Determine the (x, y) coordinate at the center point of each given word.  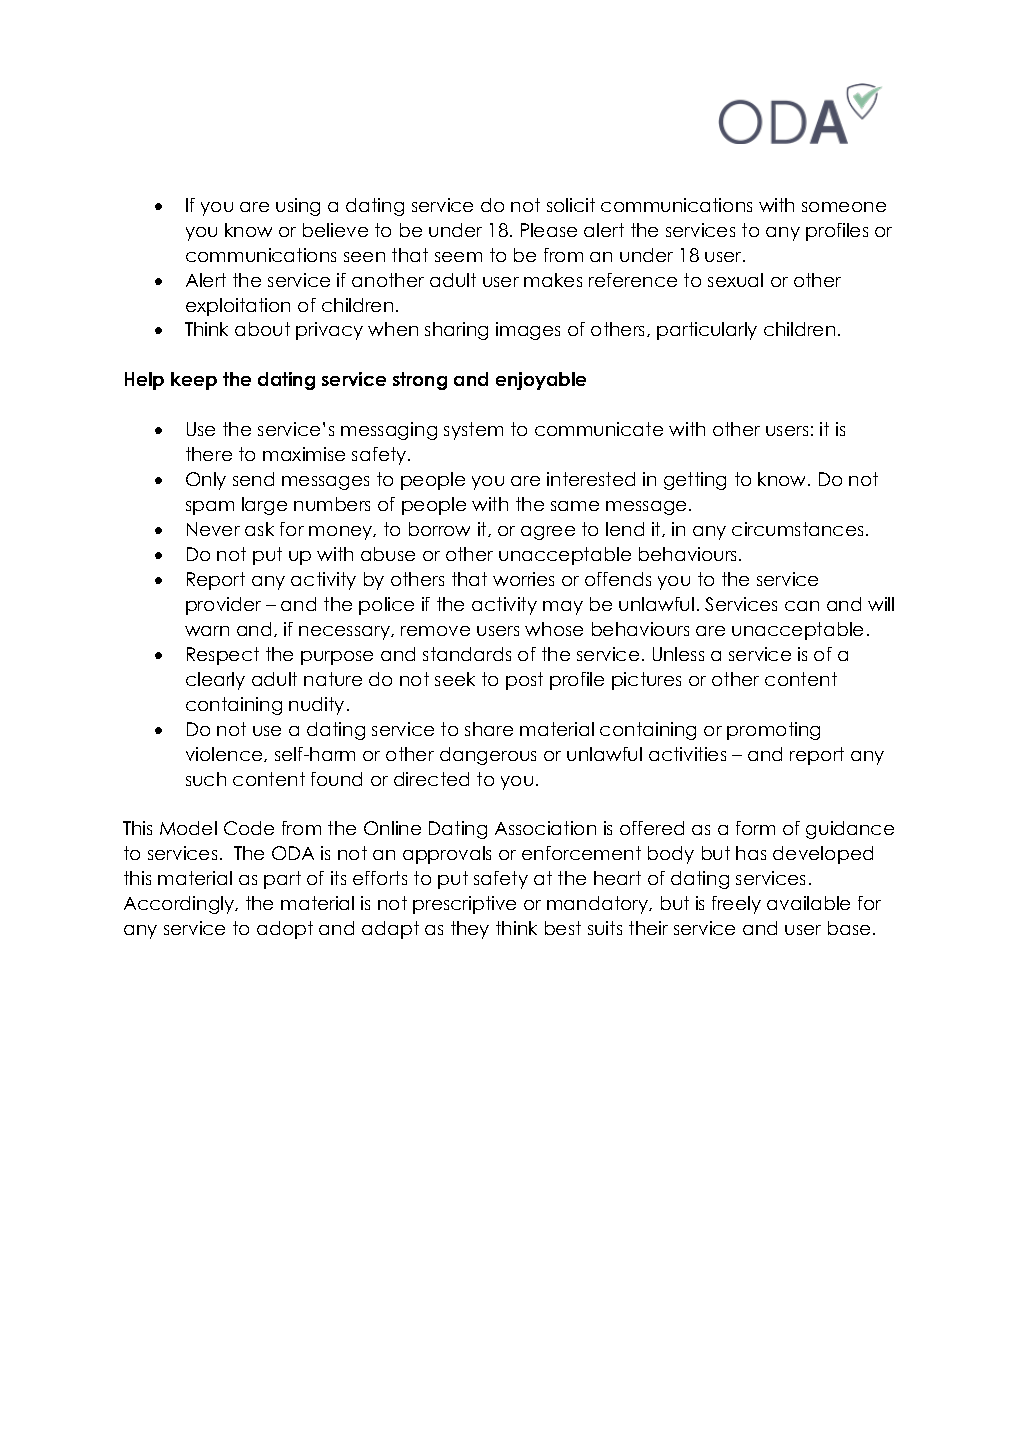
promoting (773, 731)
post (524, 681)
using (298, 207)
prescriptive (464, 905)
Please (549, 230)
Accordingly (180, 905)
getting (695, 481)
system (473, 431)
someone (844, 207)
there (209, 454)
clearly (215, 681)
